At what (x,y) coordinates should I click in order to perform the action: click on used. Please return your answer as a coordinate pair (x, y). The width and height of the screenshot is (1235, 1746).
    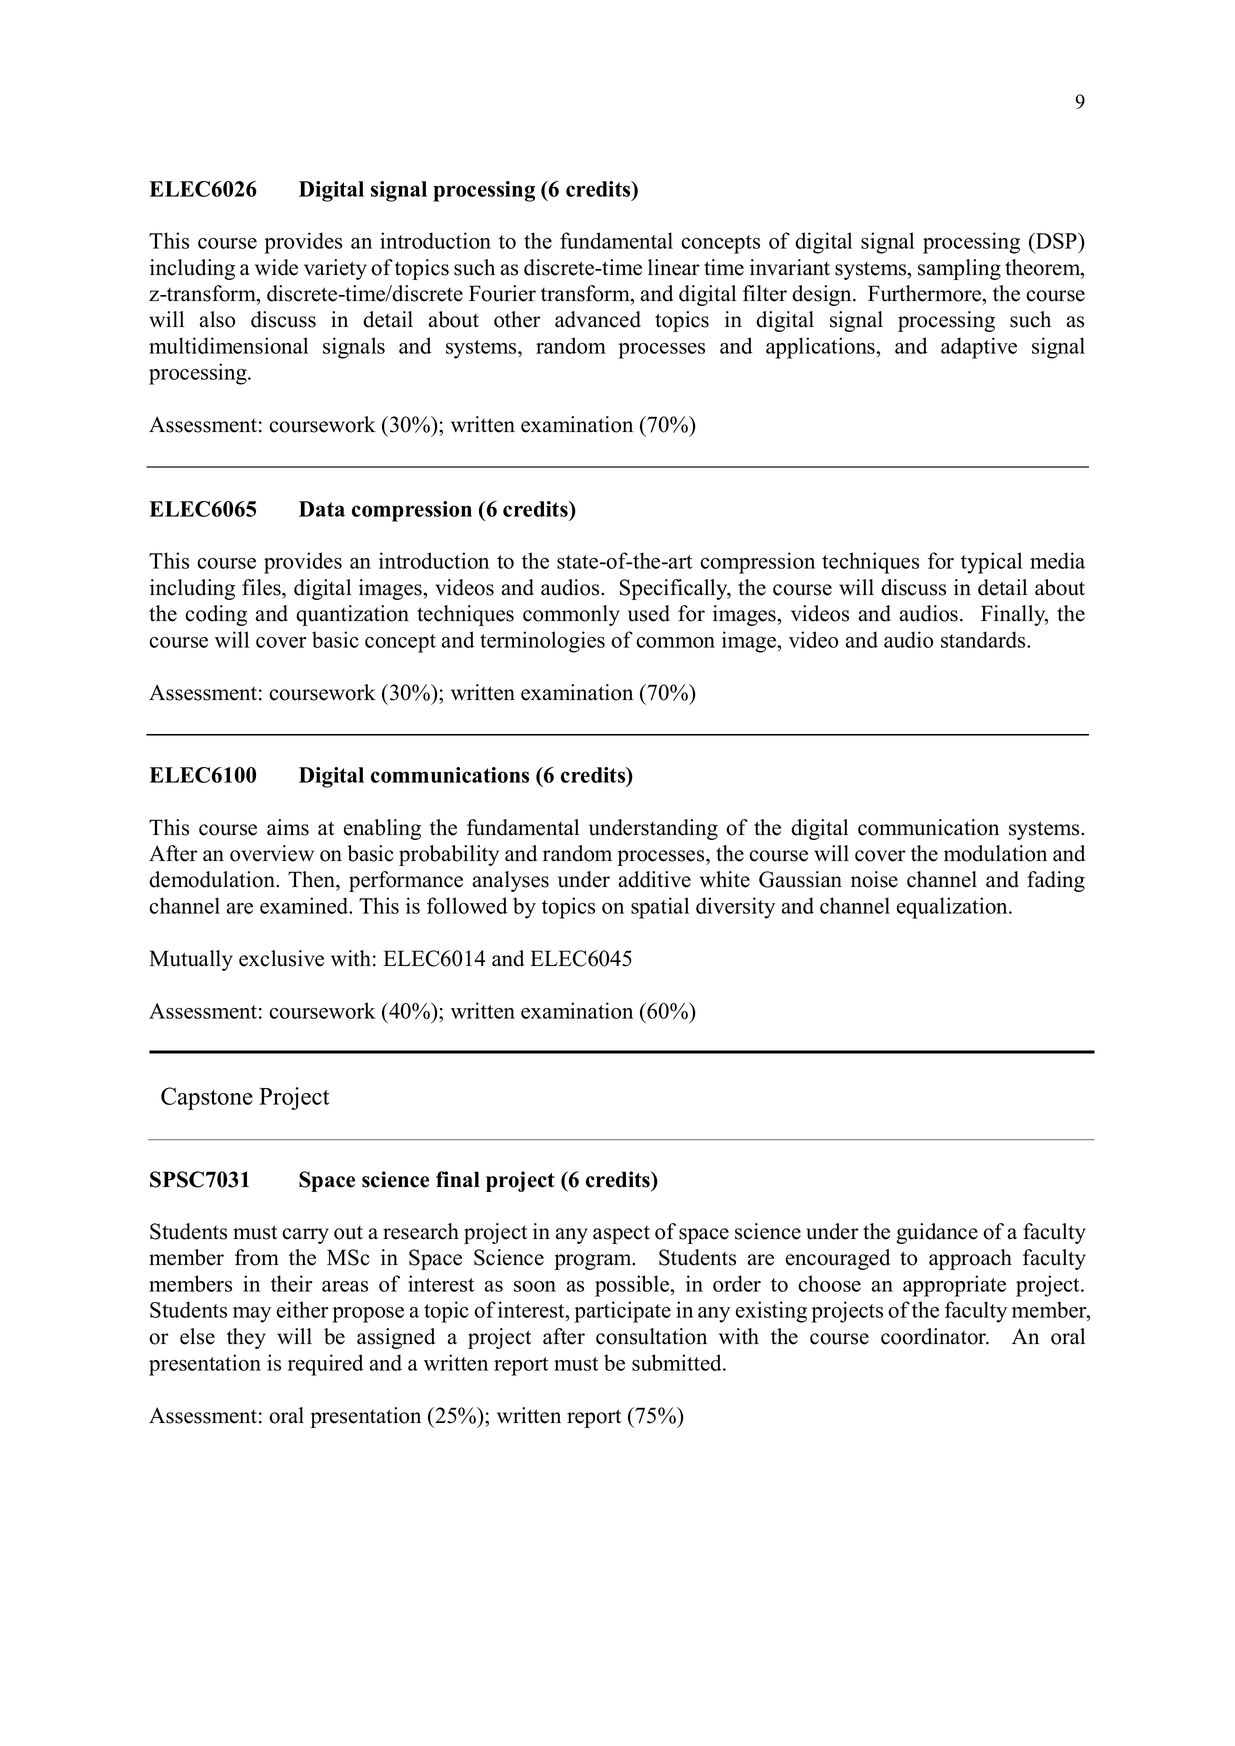
    Looking at the image, I should click on (649, 613).
